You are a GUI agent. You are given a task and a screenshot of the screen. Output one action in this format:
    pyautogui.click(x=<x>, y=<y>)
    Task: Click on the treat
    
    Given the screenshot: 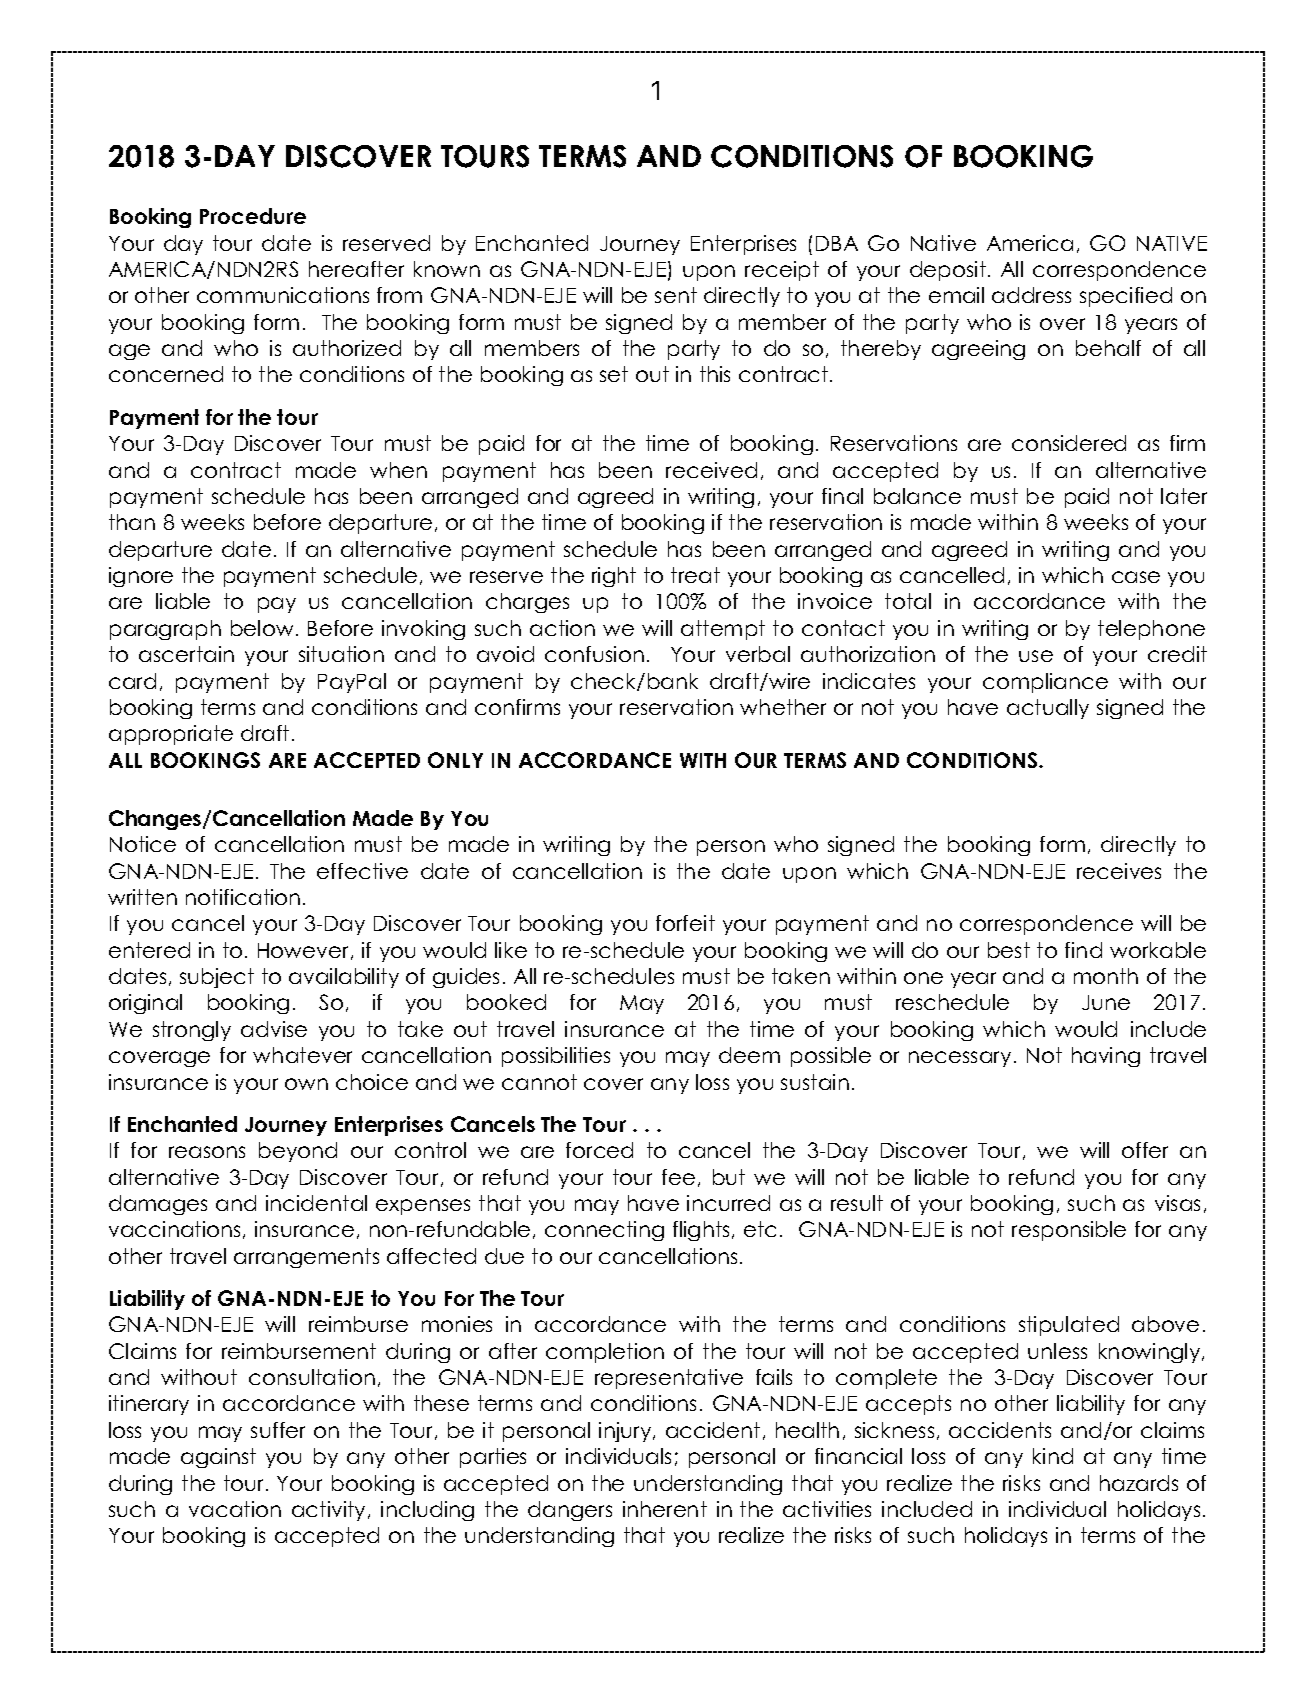 What is the action you would take?
    pyautogui.click(x=695, y=575)
